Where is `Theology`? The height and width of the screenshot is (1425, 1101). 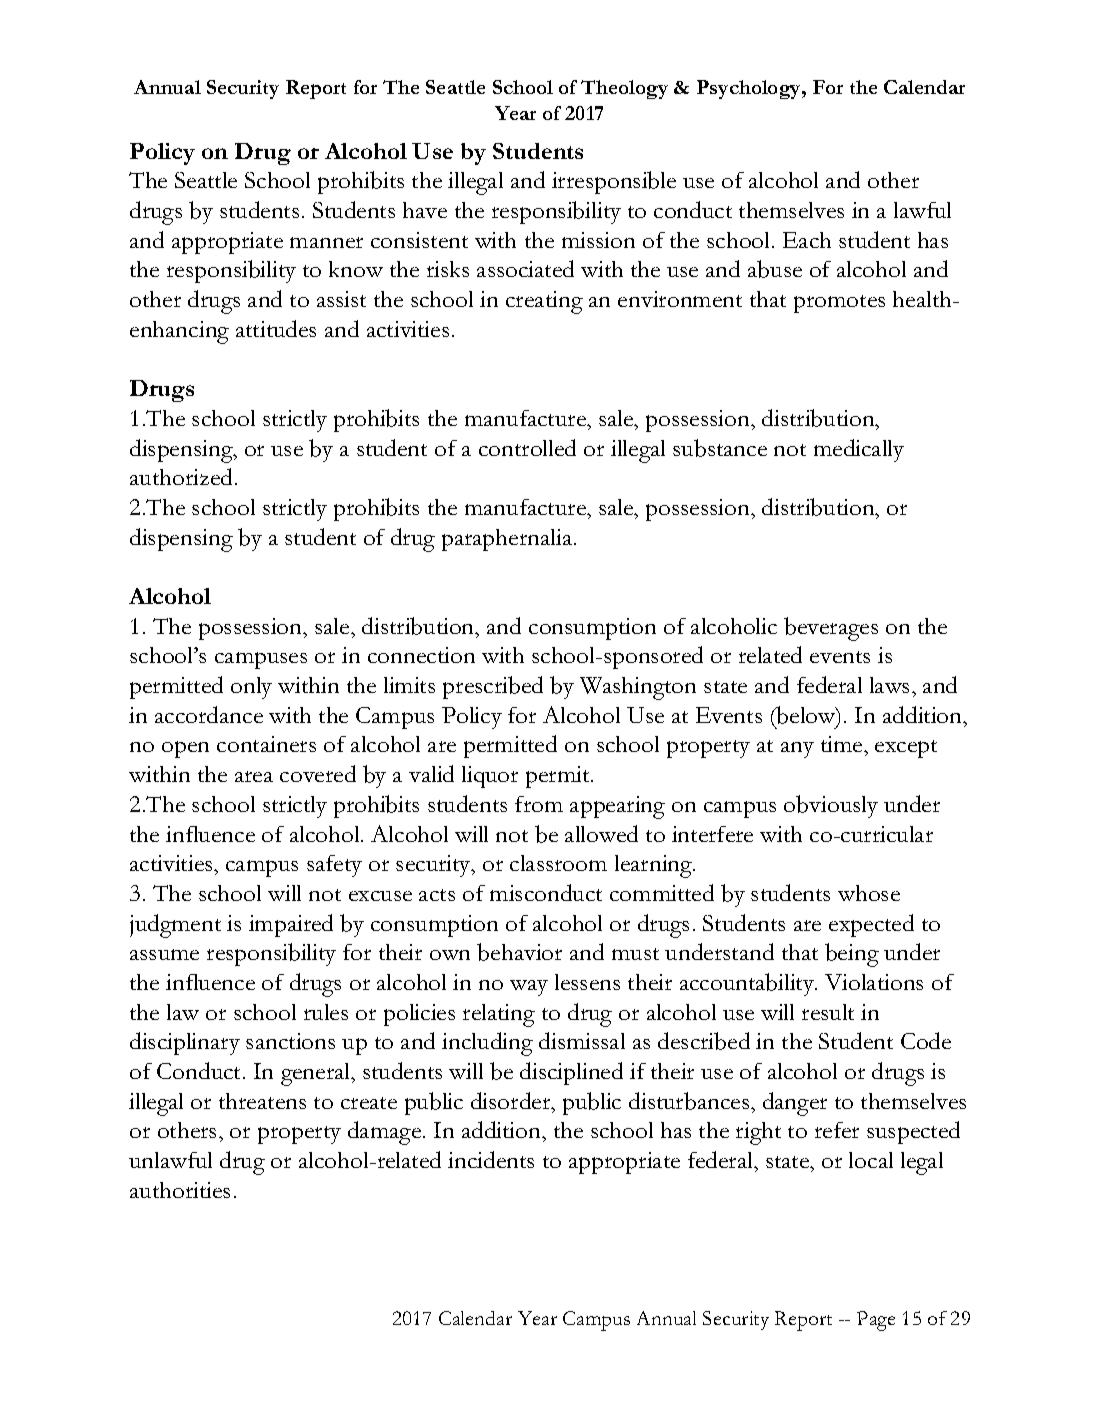
Theology is located at coordinates (624, 89).
